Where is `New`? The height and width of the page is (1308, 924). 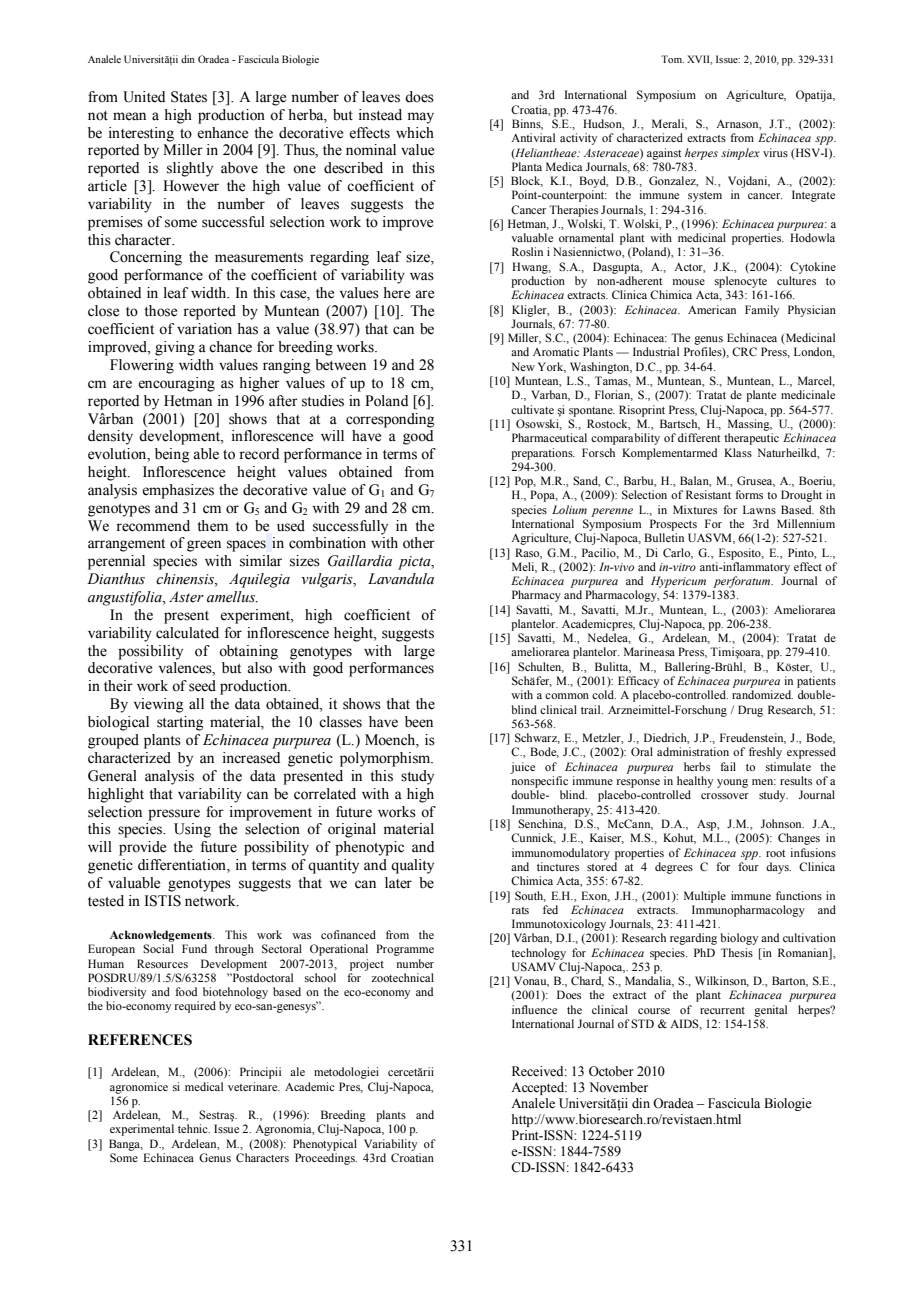 New is located at coordinates (523, 366).
